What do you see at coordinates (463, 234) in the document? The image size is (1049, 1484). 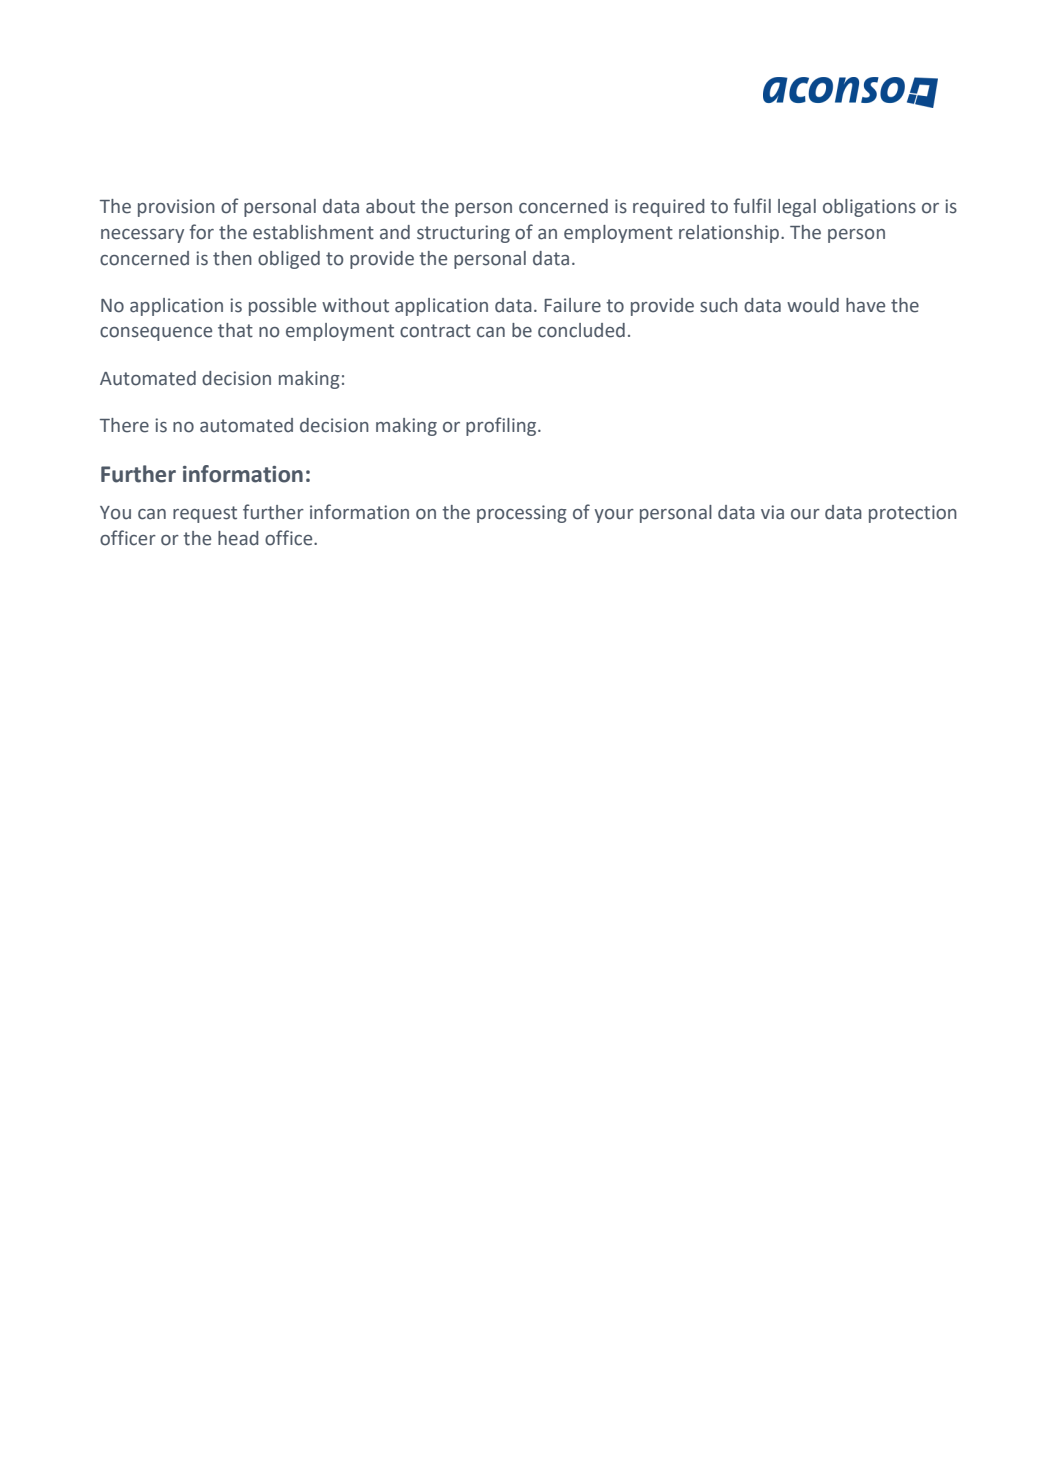 I see `structuring` at bounding box center [463, 234].
